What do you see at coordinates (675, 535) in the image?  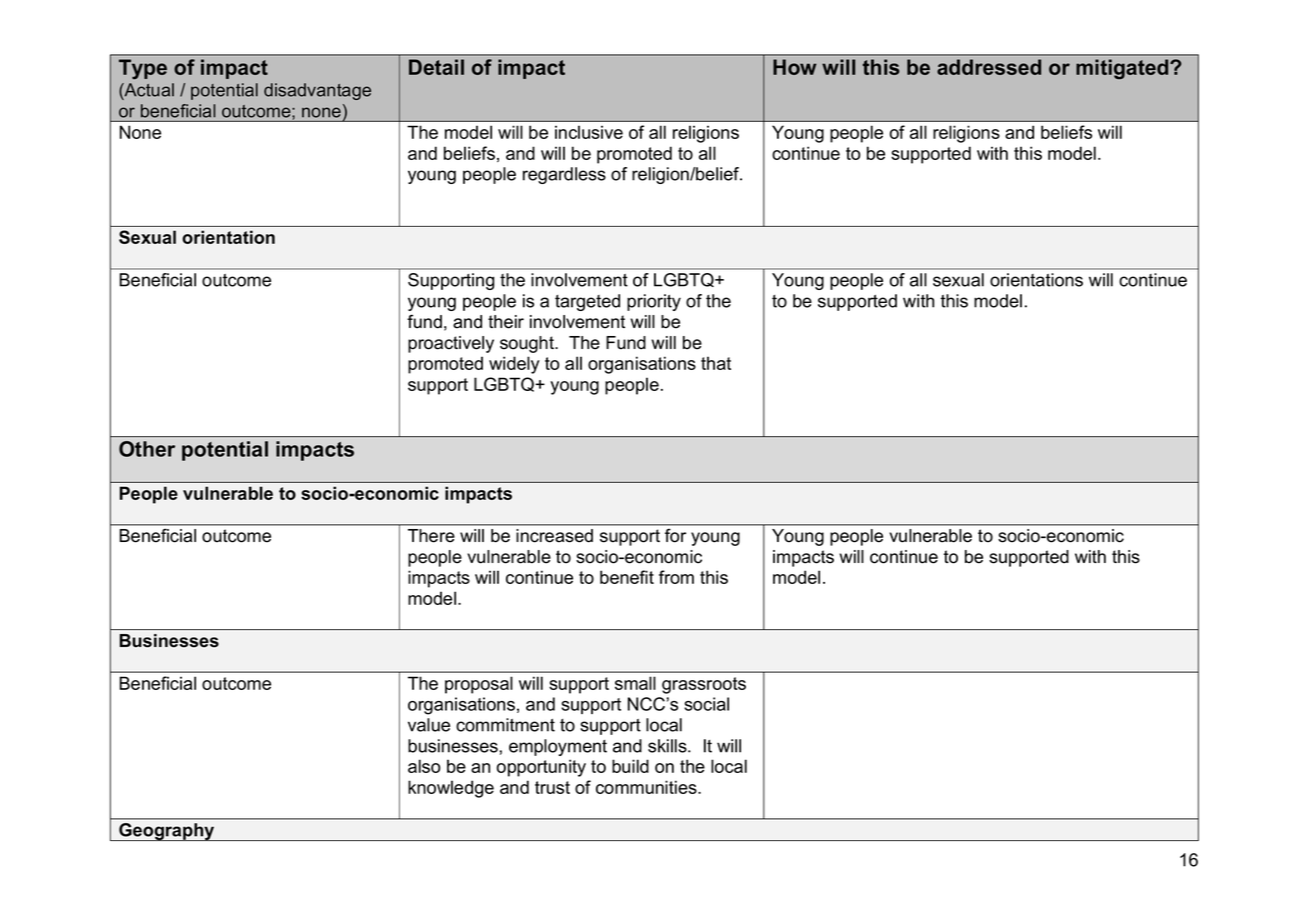 I see `for` at bounding box center [675, 535].
